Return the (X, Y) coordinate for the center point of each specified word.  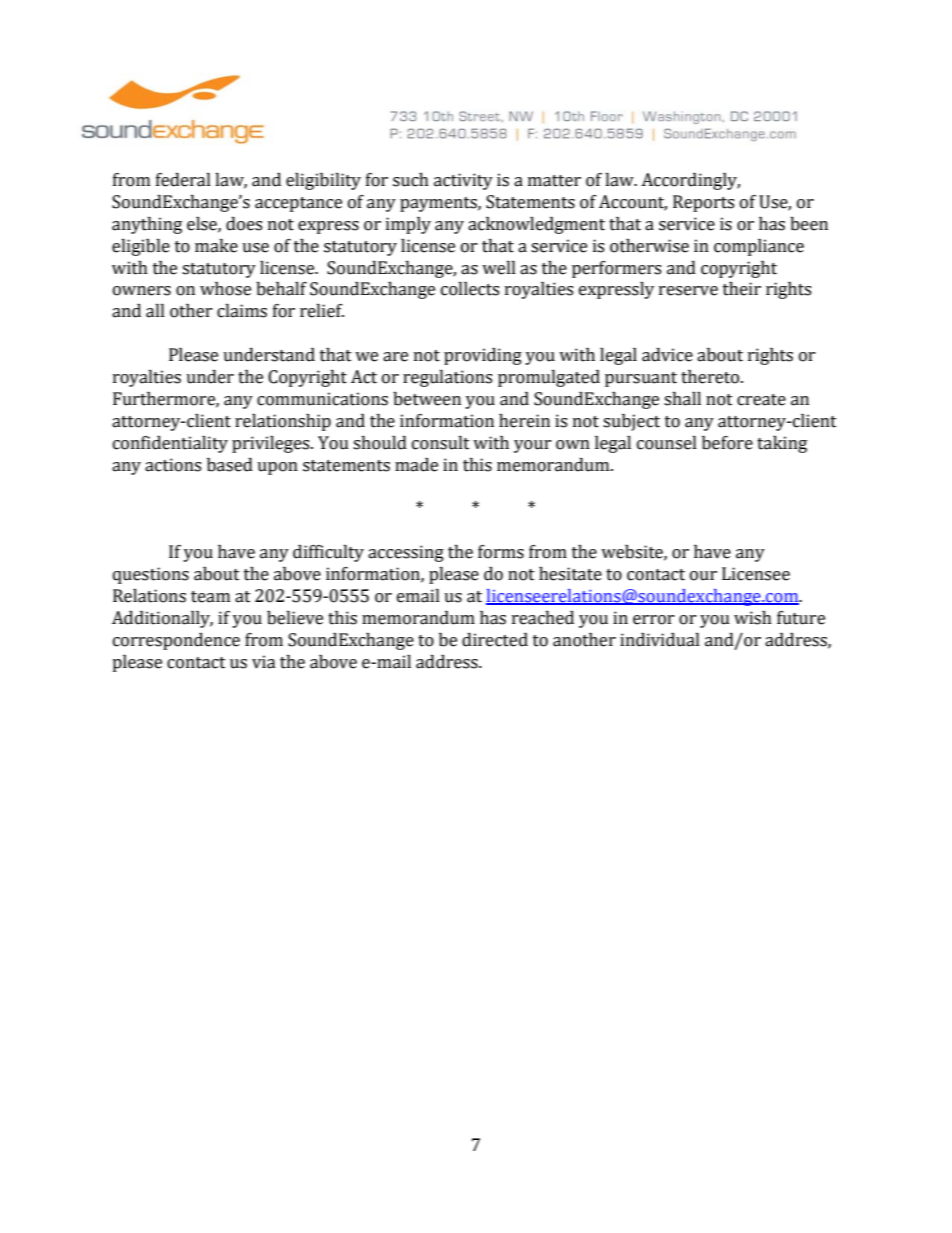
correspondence (176, 641)
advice (667, 355)
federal (183, 180)
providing (483, 356)
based (230, 465)
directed (495, 640)
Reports (703, 203)
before (727, 443)
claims (242, 311)
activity (463, 181)
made (416, 465)
